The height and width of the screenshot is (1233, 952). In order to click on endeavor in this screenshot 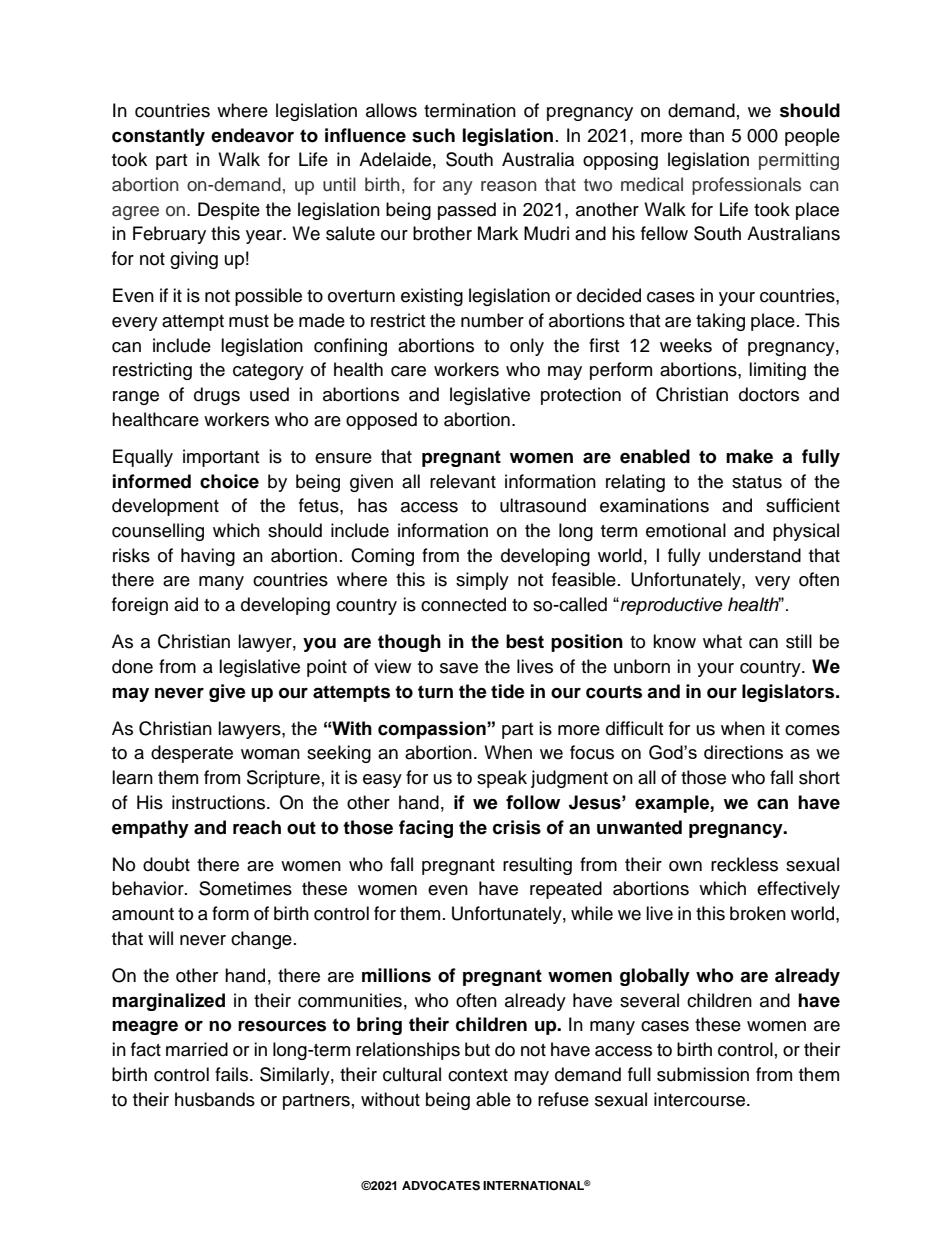, I will do `click(252, 135)`.
